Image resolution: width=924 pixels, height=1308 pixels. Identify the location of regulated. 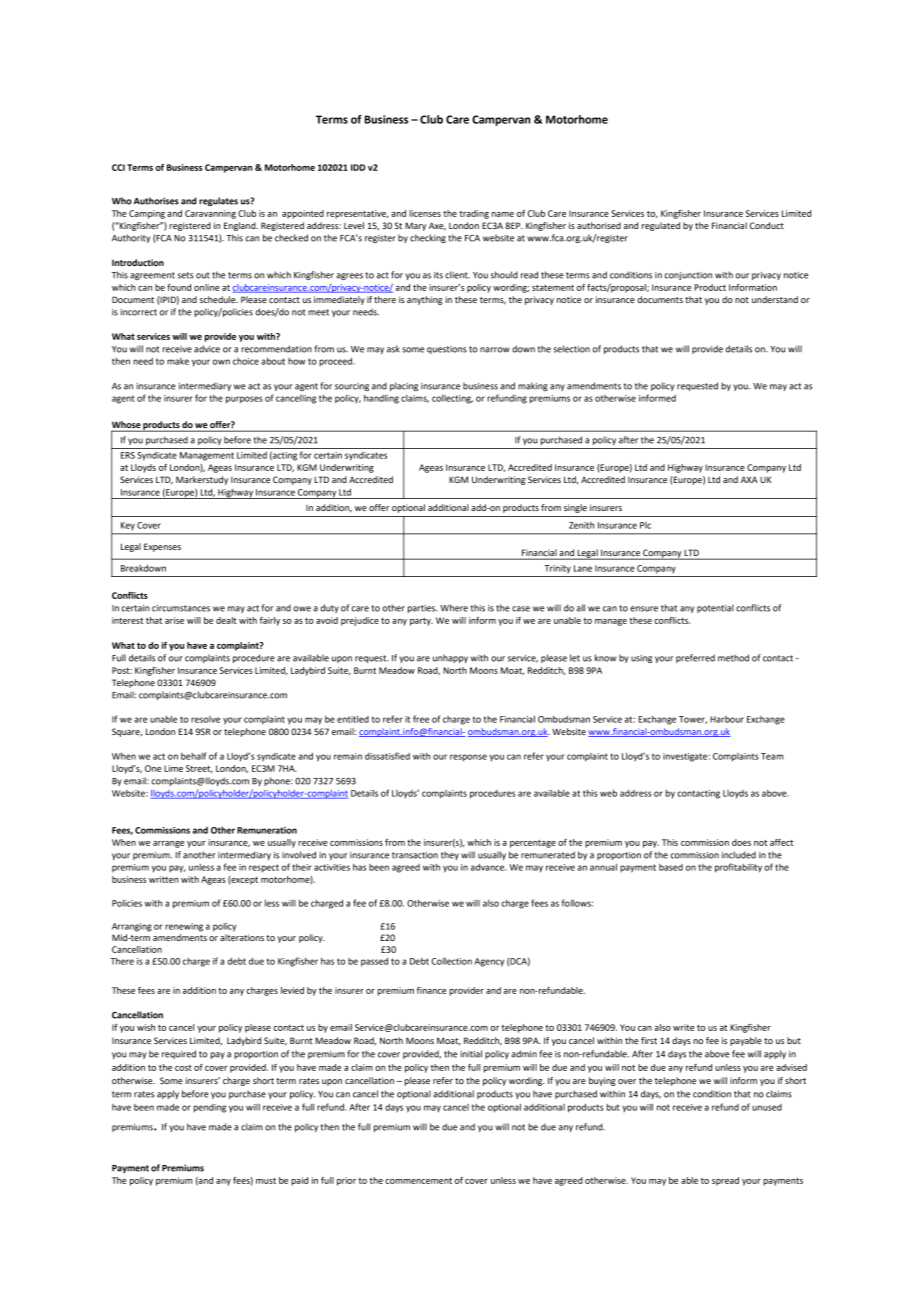
(661, 226).
